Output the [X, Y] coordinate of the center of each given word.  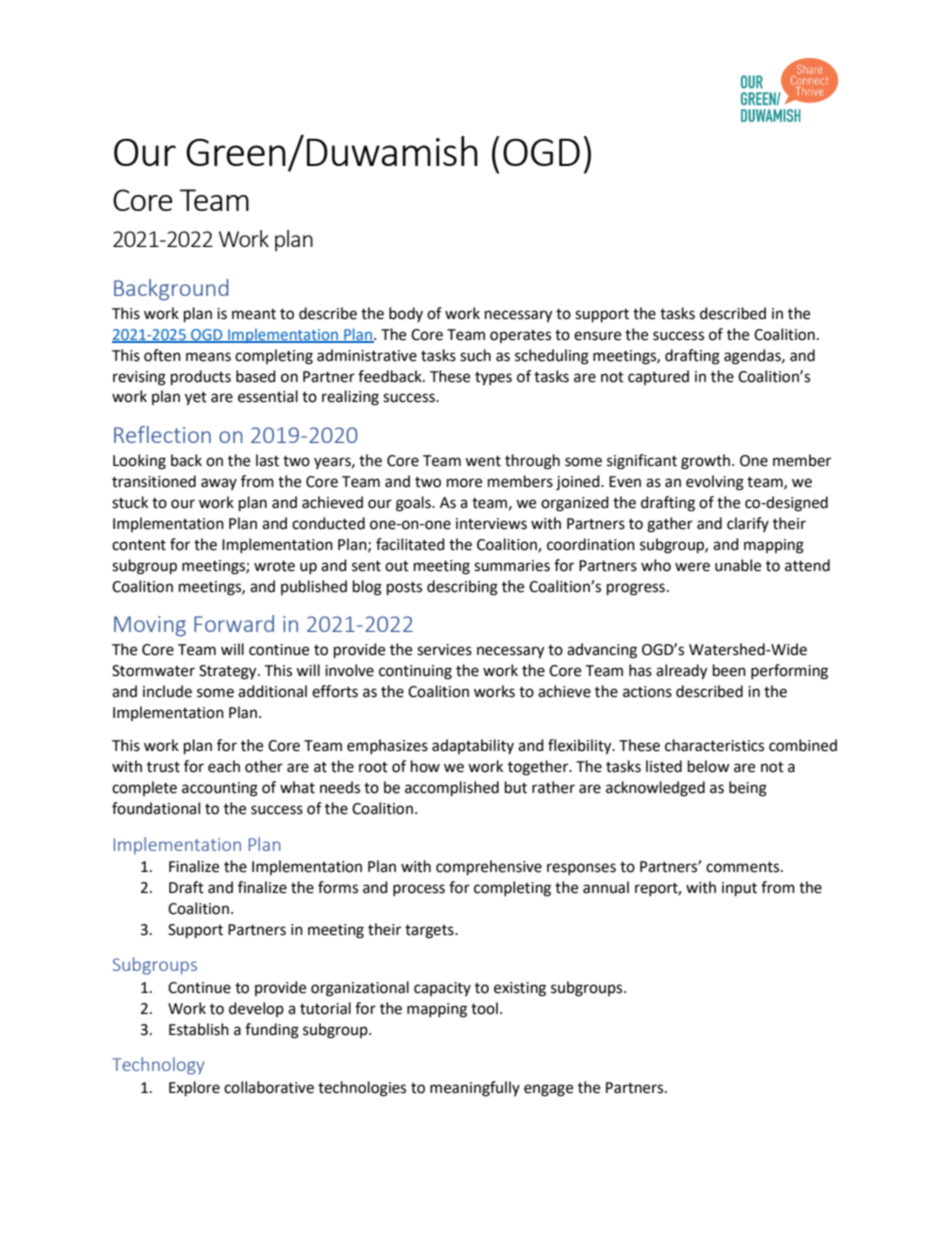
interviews [491, 524]
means [208, 357]
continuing [415, 672]
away [219, 484]
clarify [748, 524]
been [729, 670]
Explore [194, 1089]
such [475, 355]
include [167, 691]
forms [338, 887]
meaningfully [475, 1089]
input [739, 889]
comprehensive [489, 868]
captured [658, 377]
